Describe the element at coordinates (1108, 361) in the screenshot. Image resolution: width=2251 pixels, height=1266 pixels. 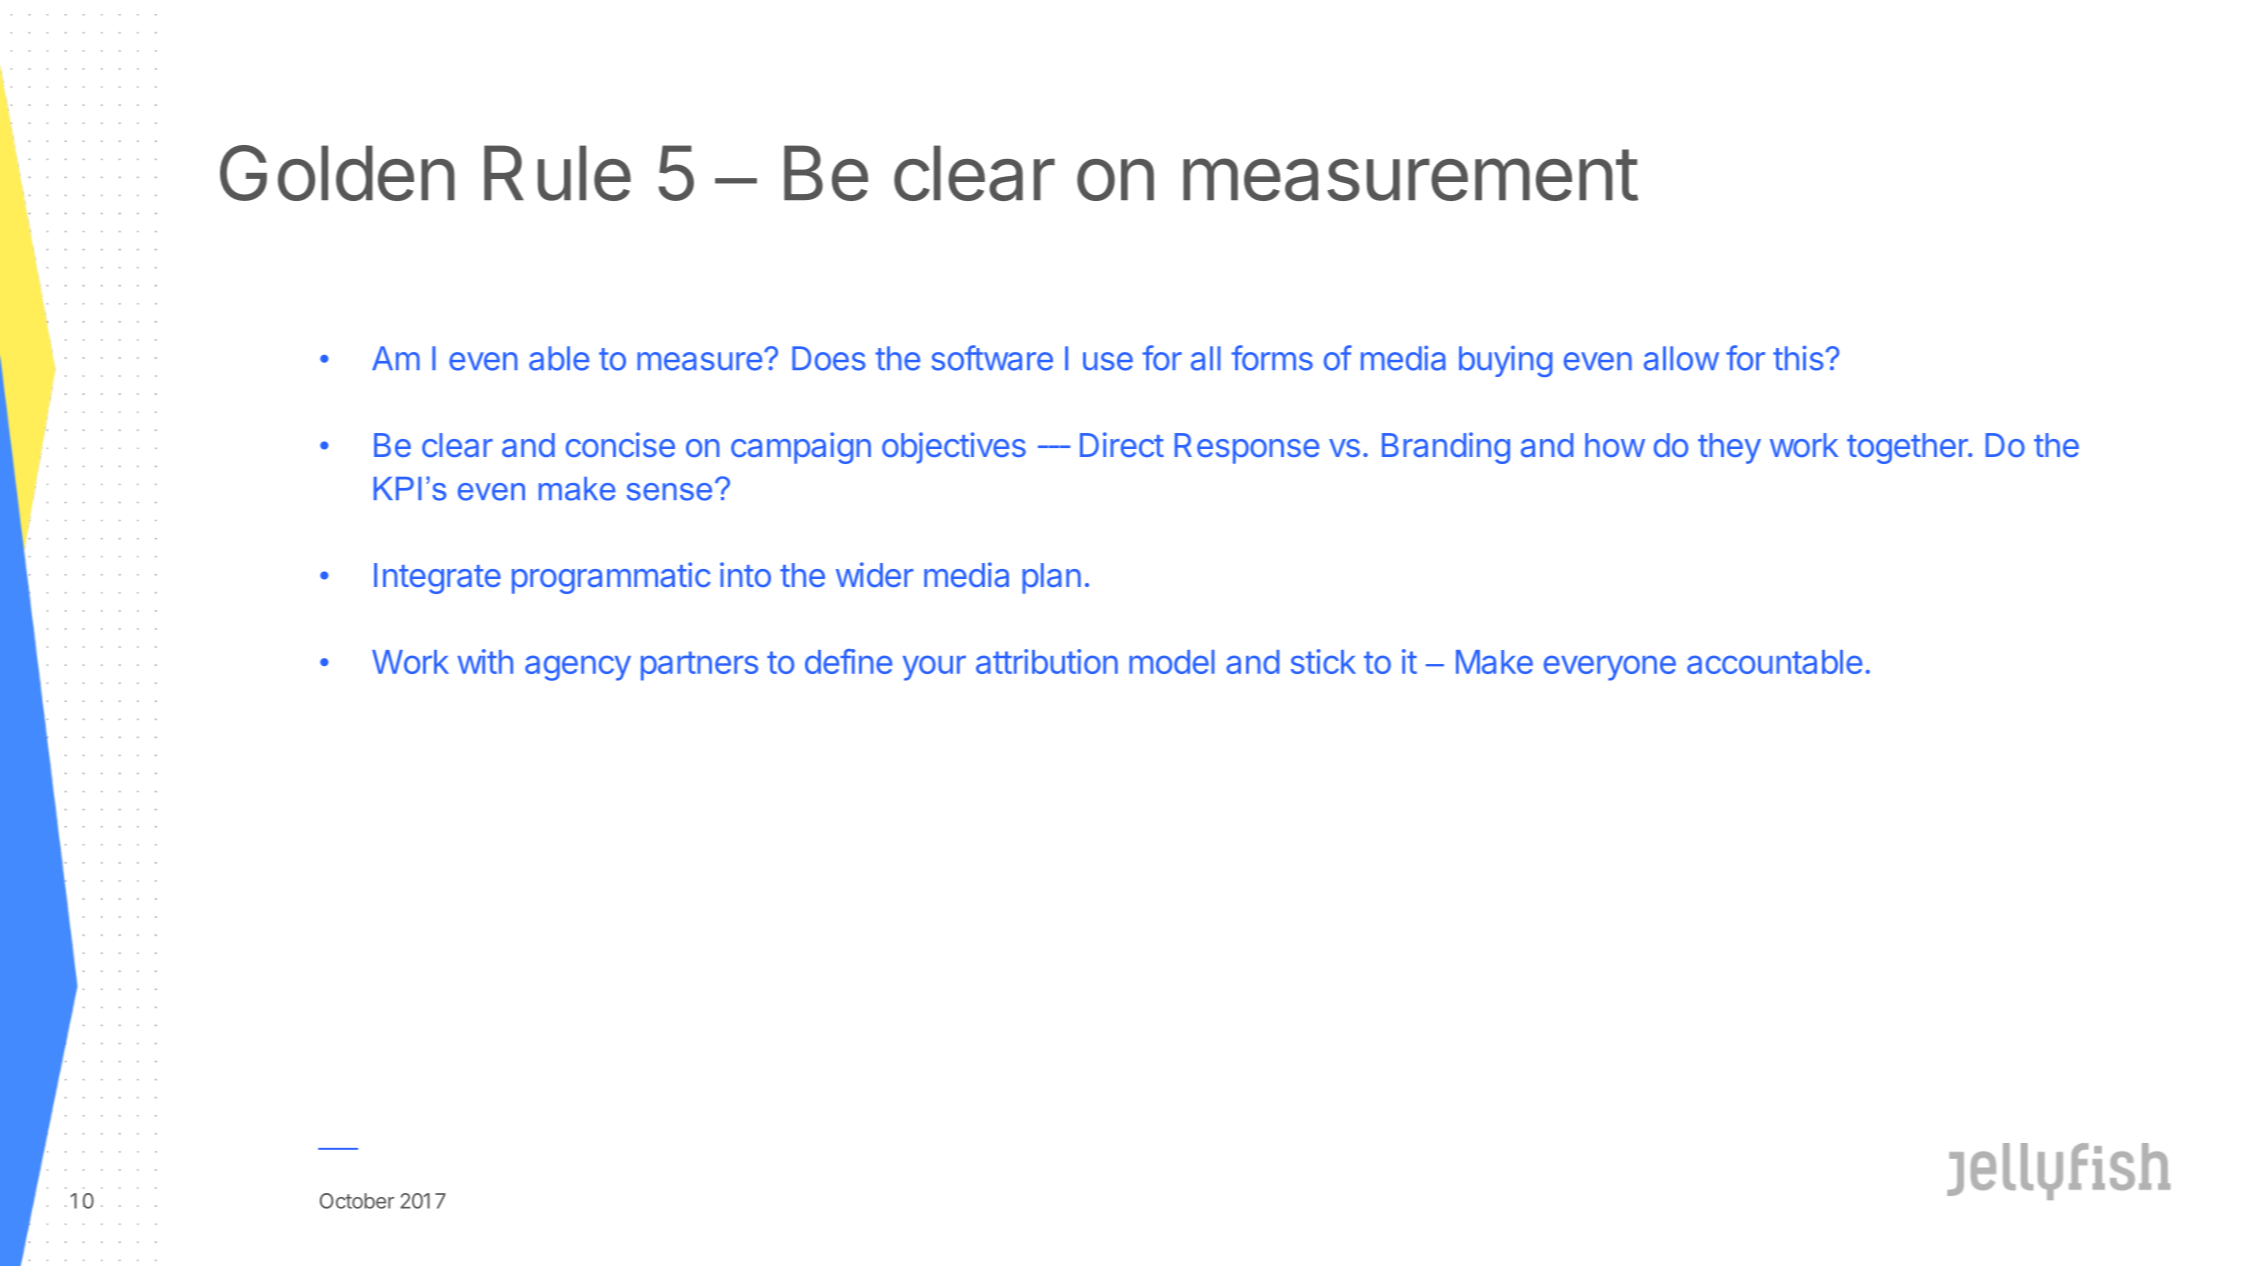
I see `use` at that location.
